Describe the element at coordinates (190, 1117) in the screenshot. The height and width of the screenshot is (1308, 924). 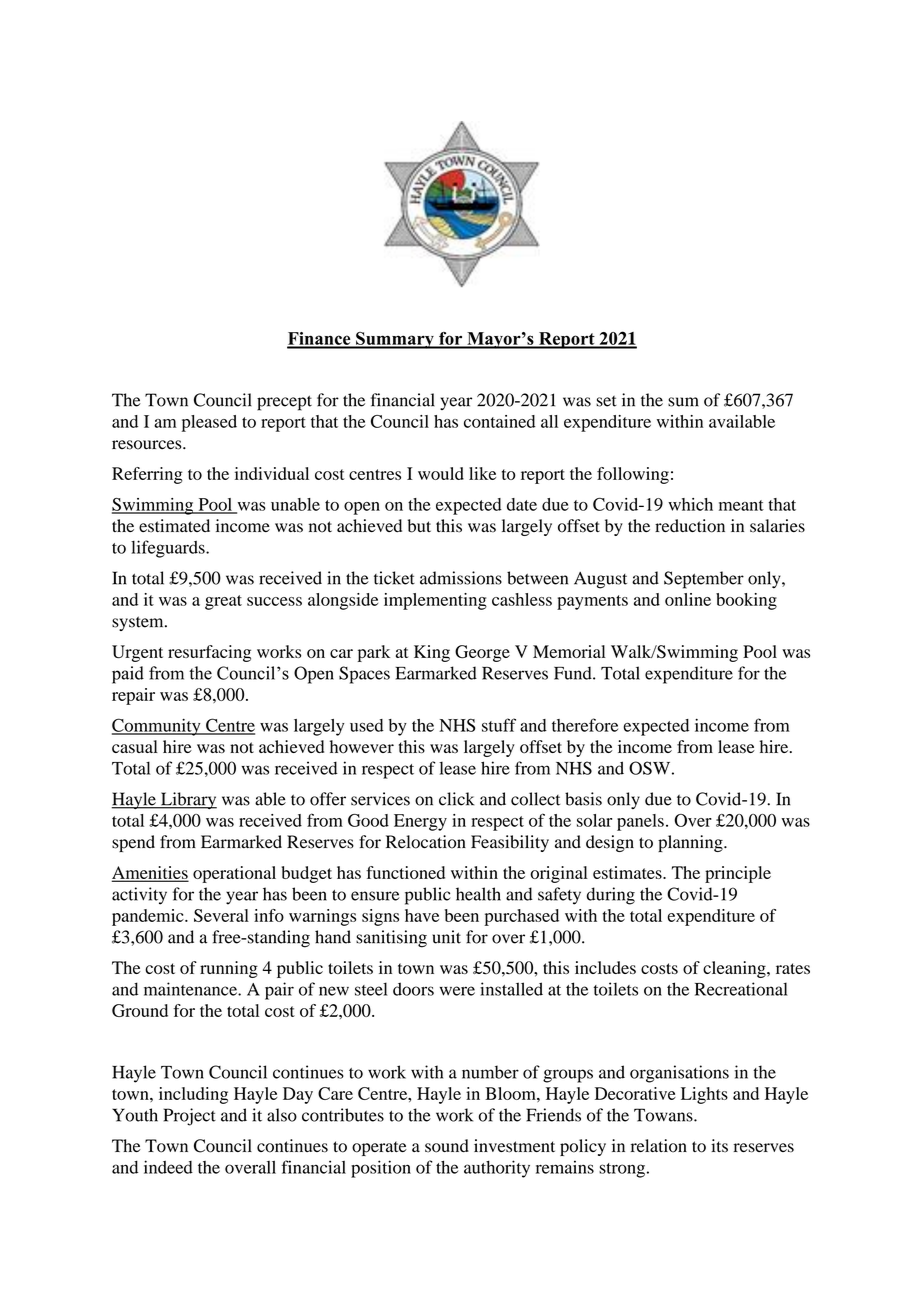
I see `Project` at that location.
